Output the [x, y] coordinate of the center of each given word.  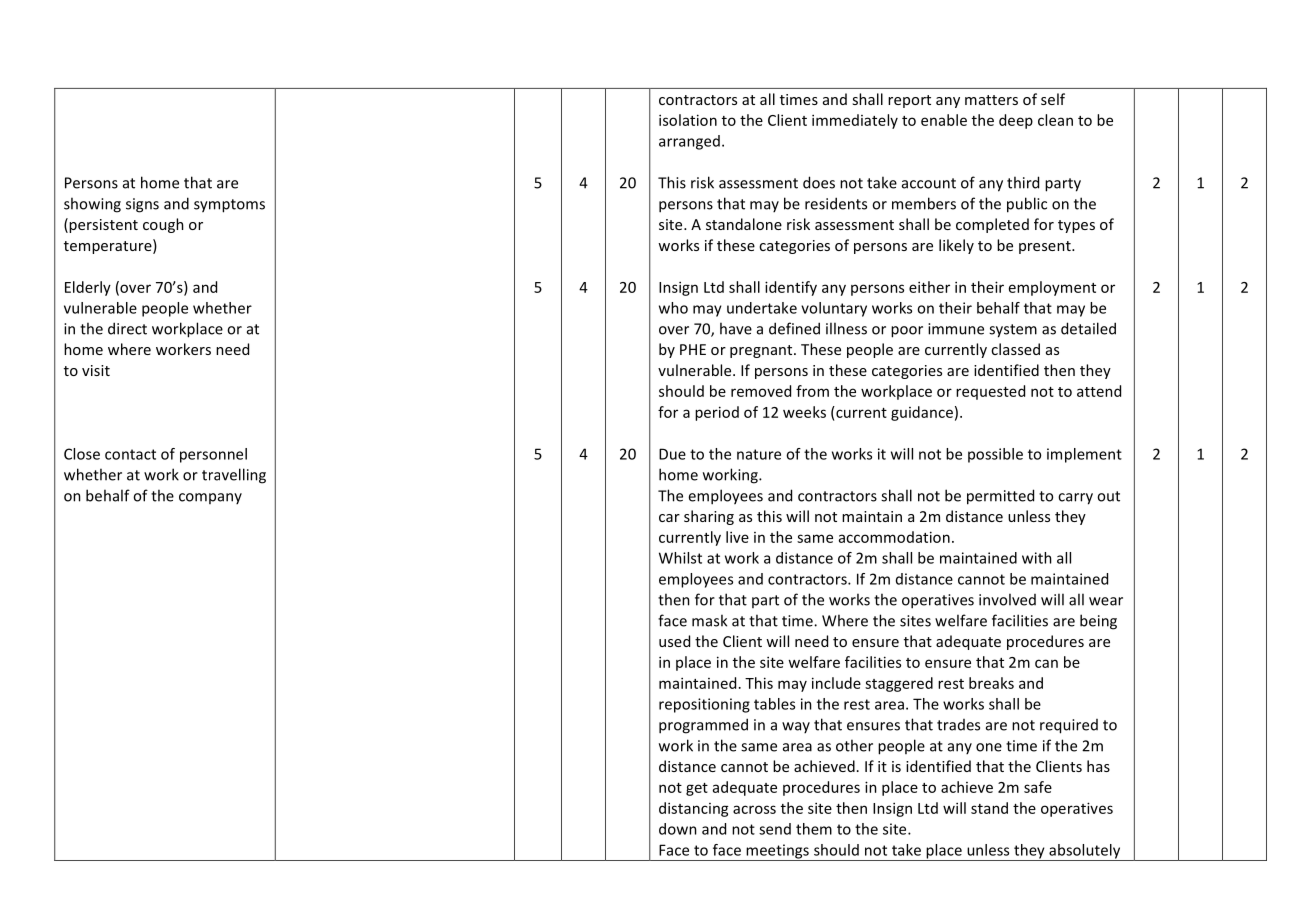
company [210, 498]
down [678, 829]
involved [1007, 599]
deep [1016, 121]
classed [1015, 349]
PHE [693, 349]
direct [127, 328]
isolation [688, 120]
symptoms [229, 206]
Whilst [680, 558]
